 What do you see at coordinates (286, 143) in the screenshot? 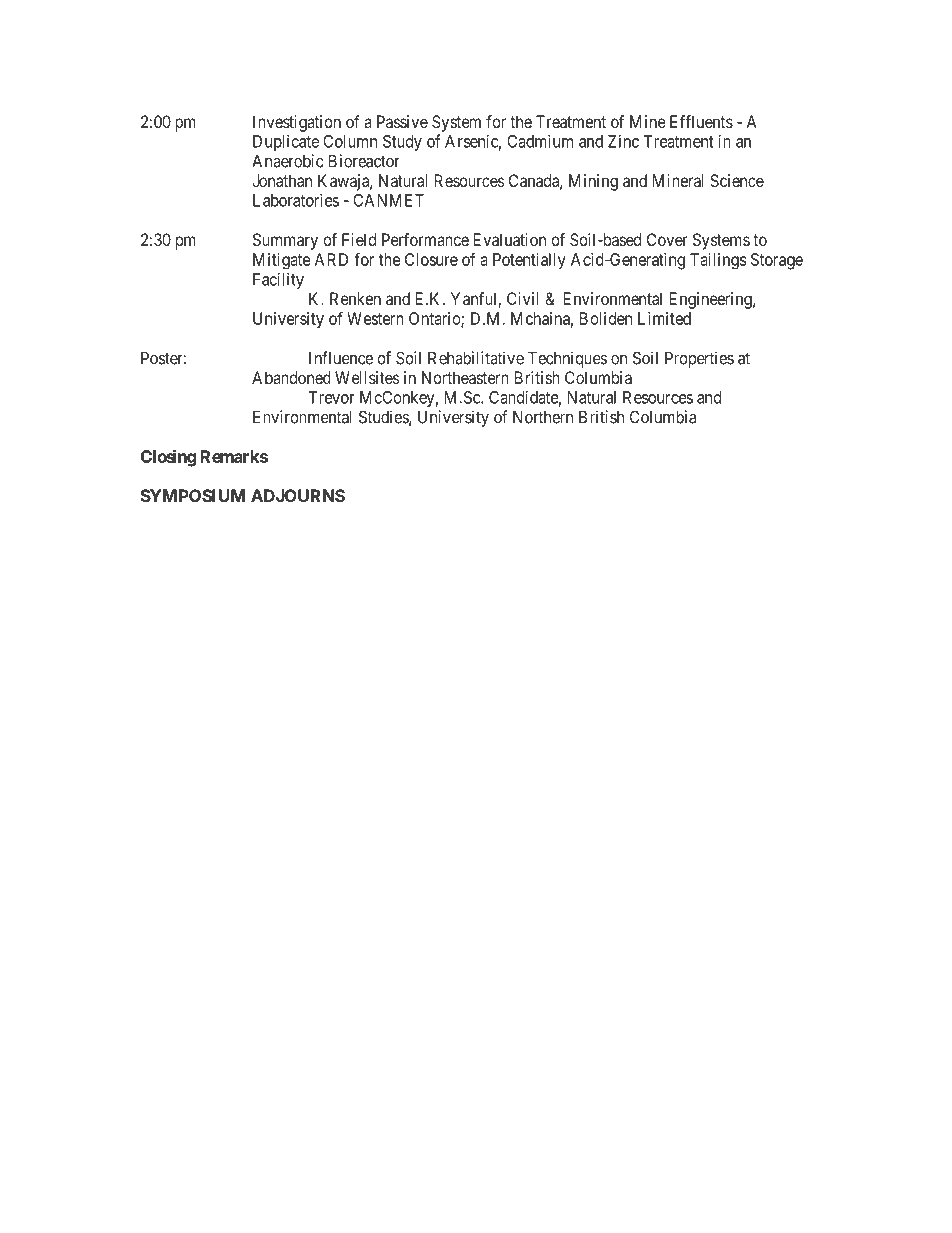
I see `Duplicate` at bounding box center [286, 143].
